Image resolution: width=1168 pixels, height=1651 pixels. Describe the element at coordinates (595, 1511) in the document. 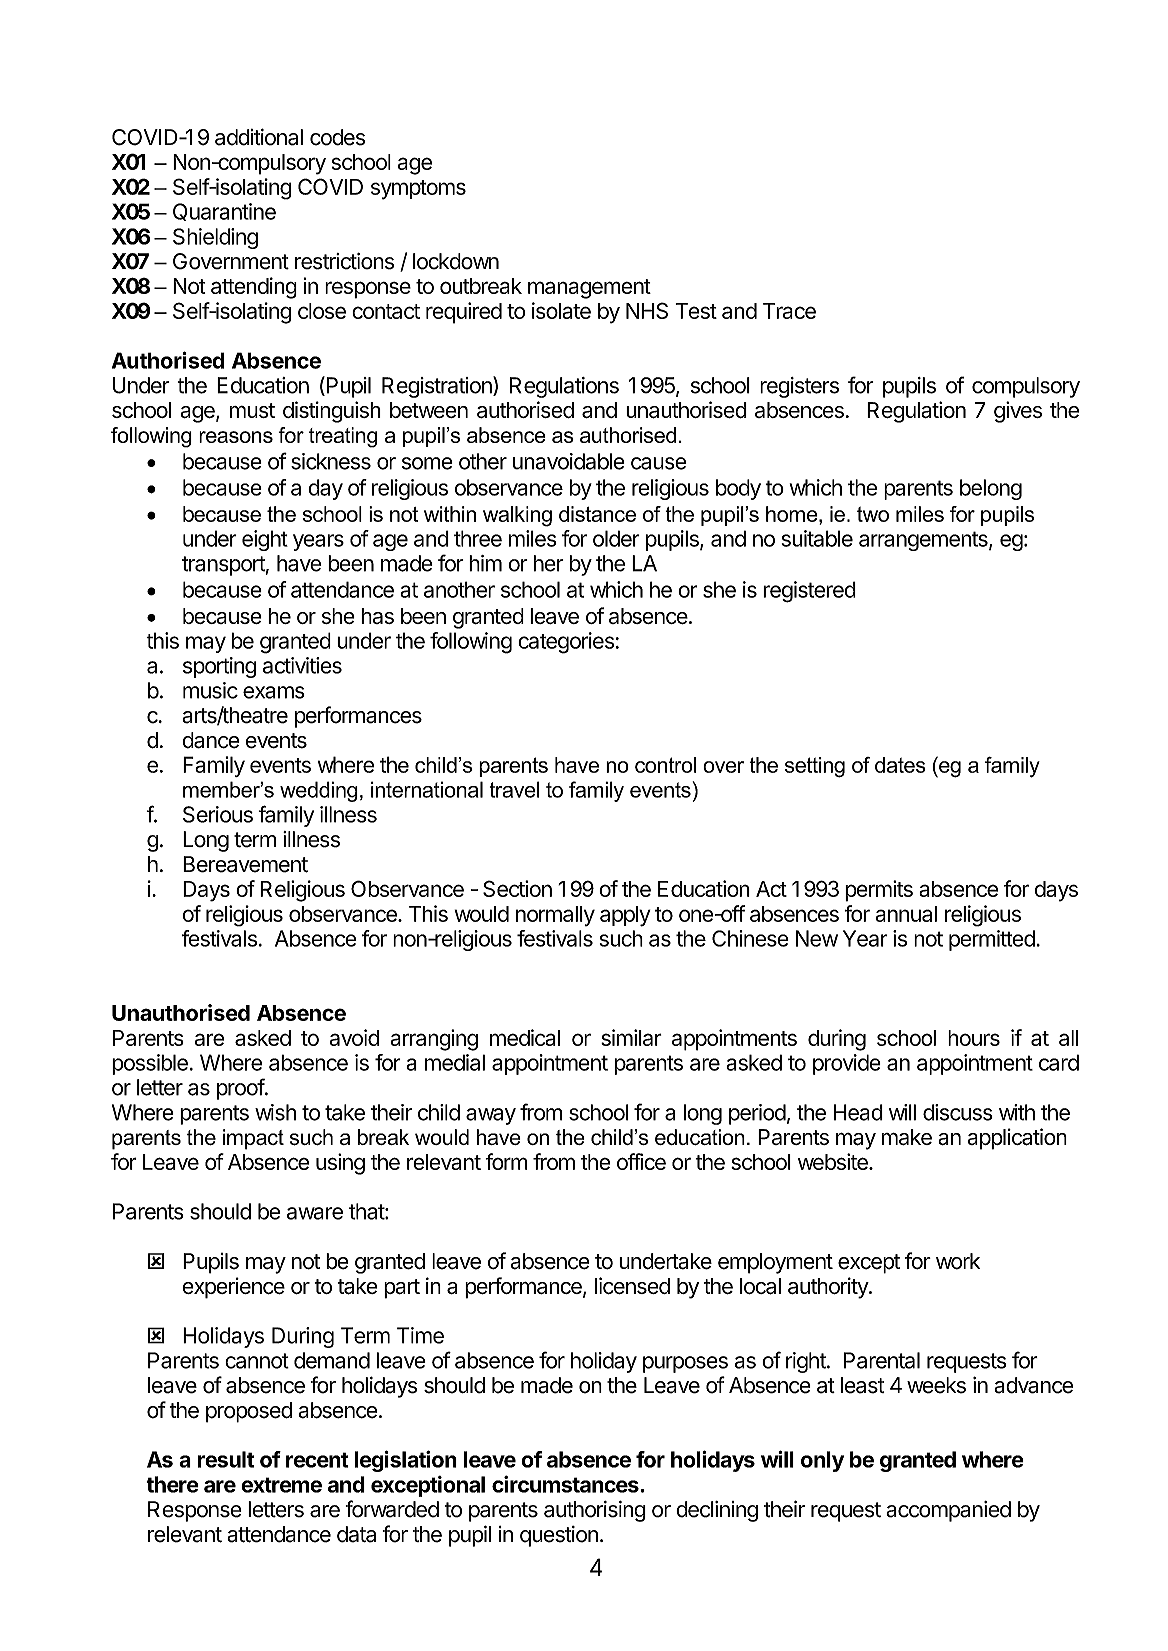

I see `authorising` at that location.
